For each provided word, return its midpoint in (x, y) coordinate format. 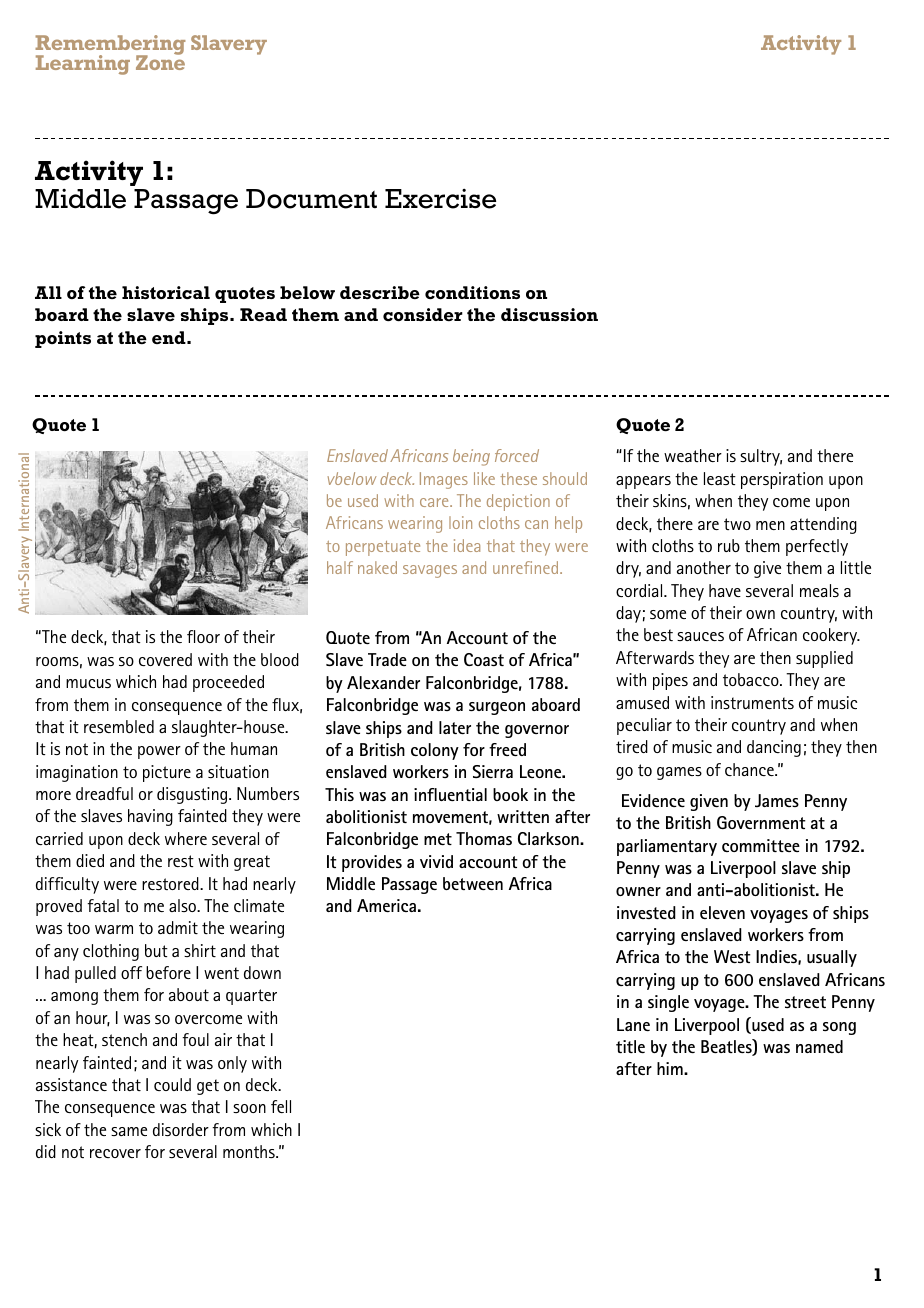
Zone (160, 61)
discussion (549, 314)
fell (281, 1106)
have (725, 590)
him (671, 1068)
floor (203, 636)
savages (430, 571)
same (129, 1131)
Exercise (440, 199)
